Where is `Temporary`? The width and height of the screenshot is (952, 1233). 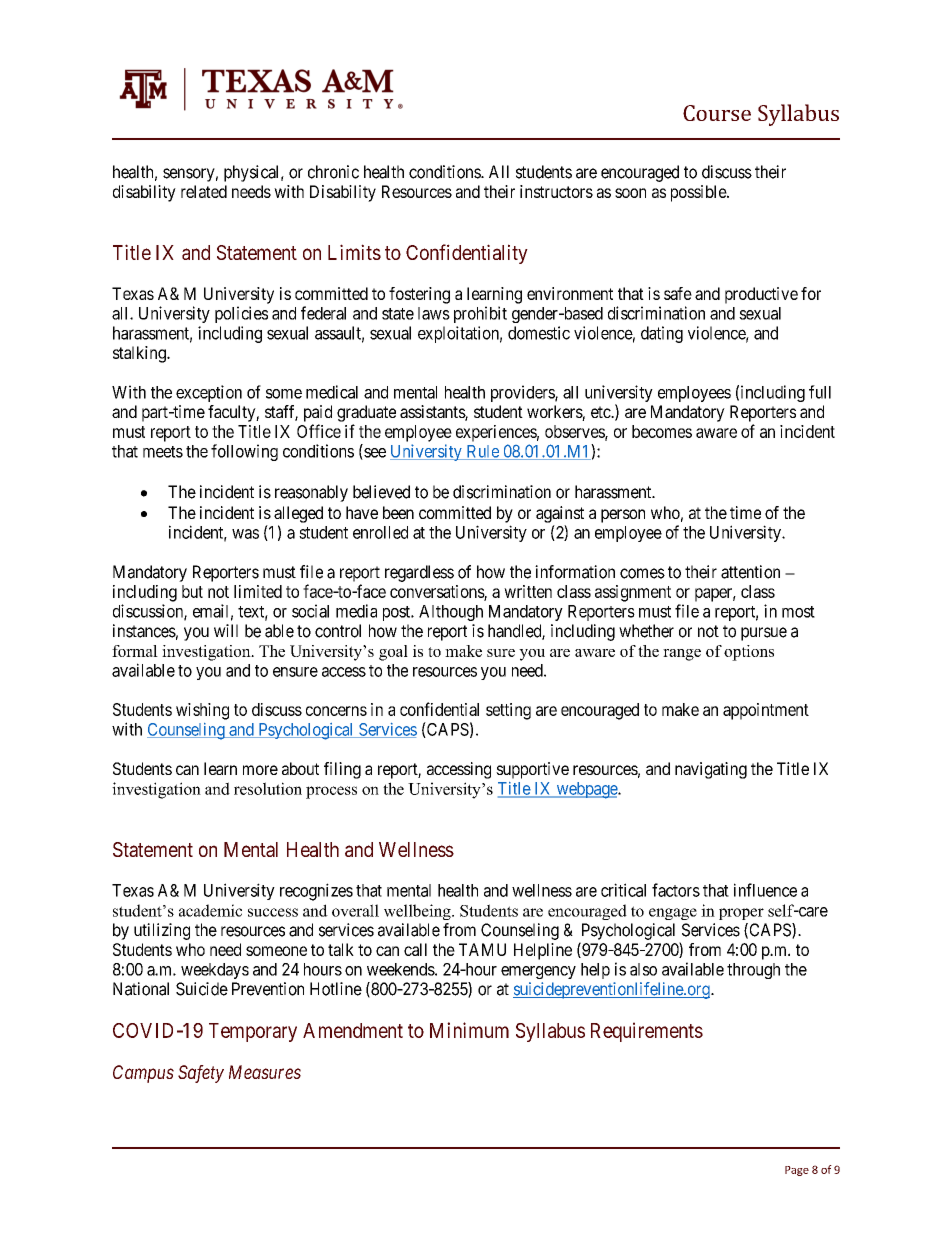
Temporary is located at coordinates (253, 1032).
